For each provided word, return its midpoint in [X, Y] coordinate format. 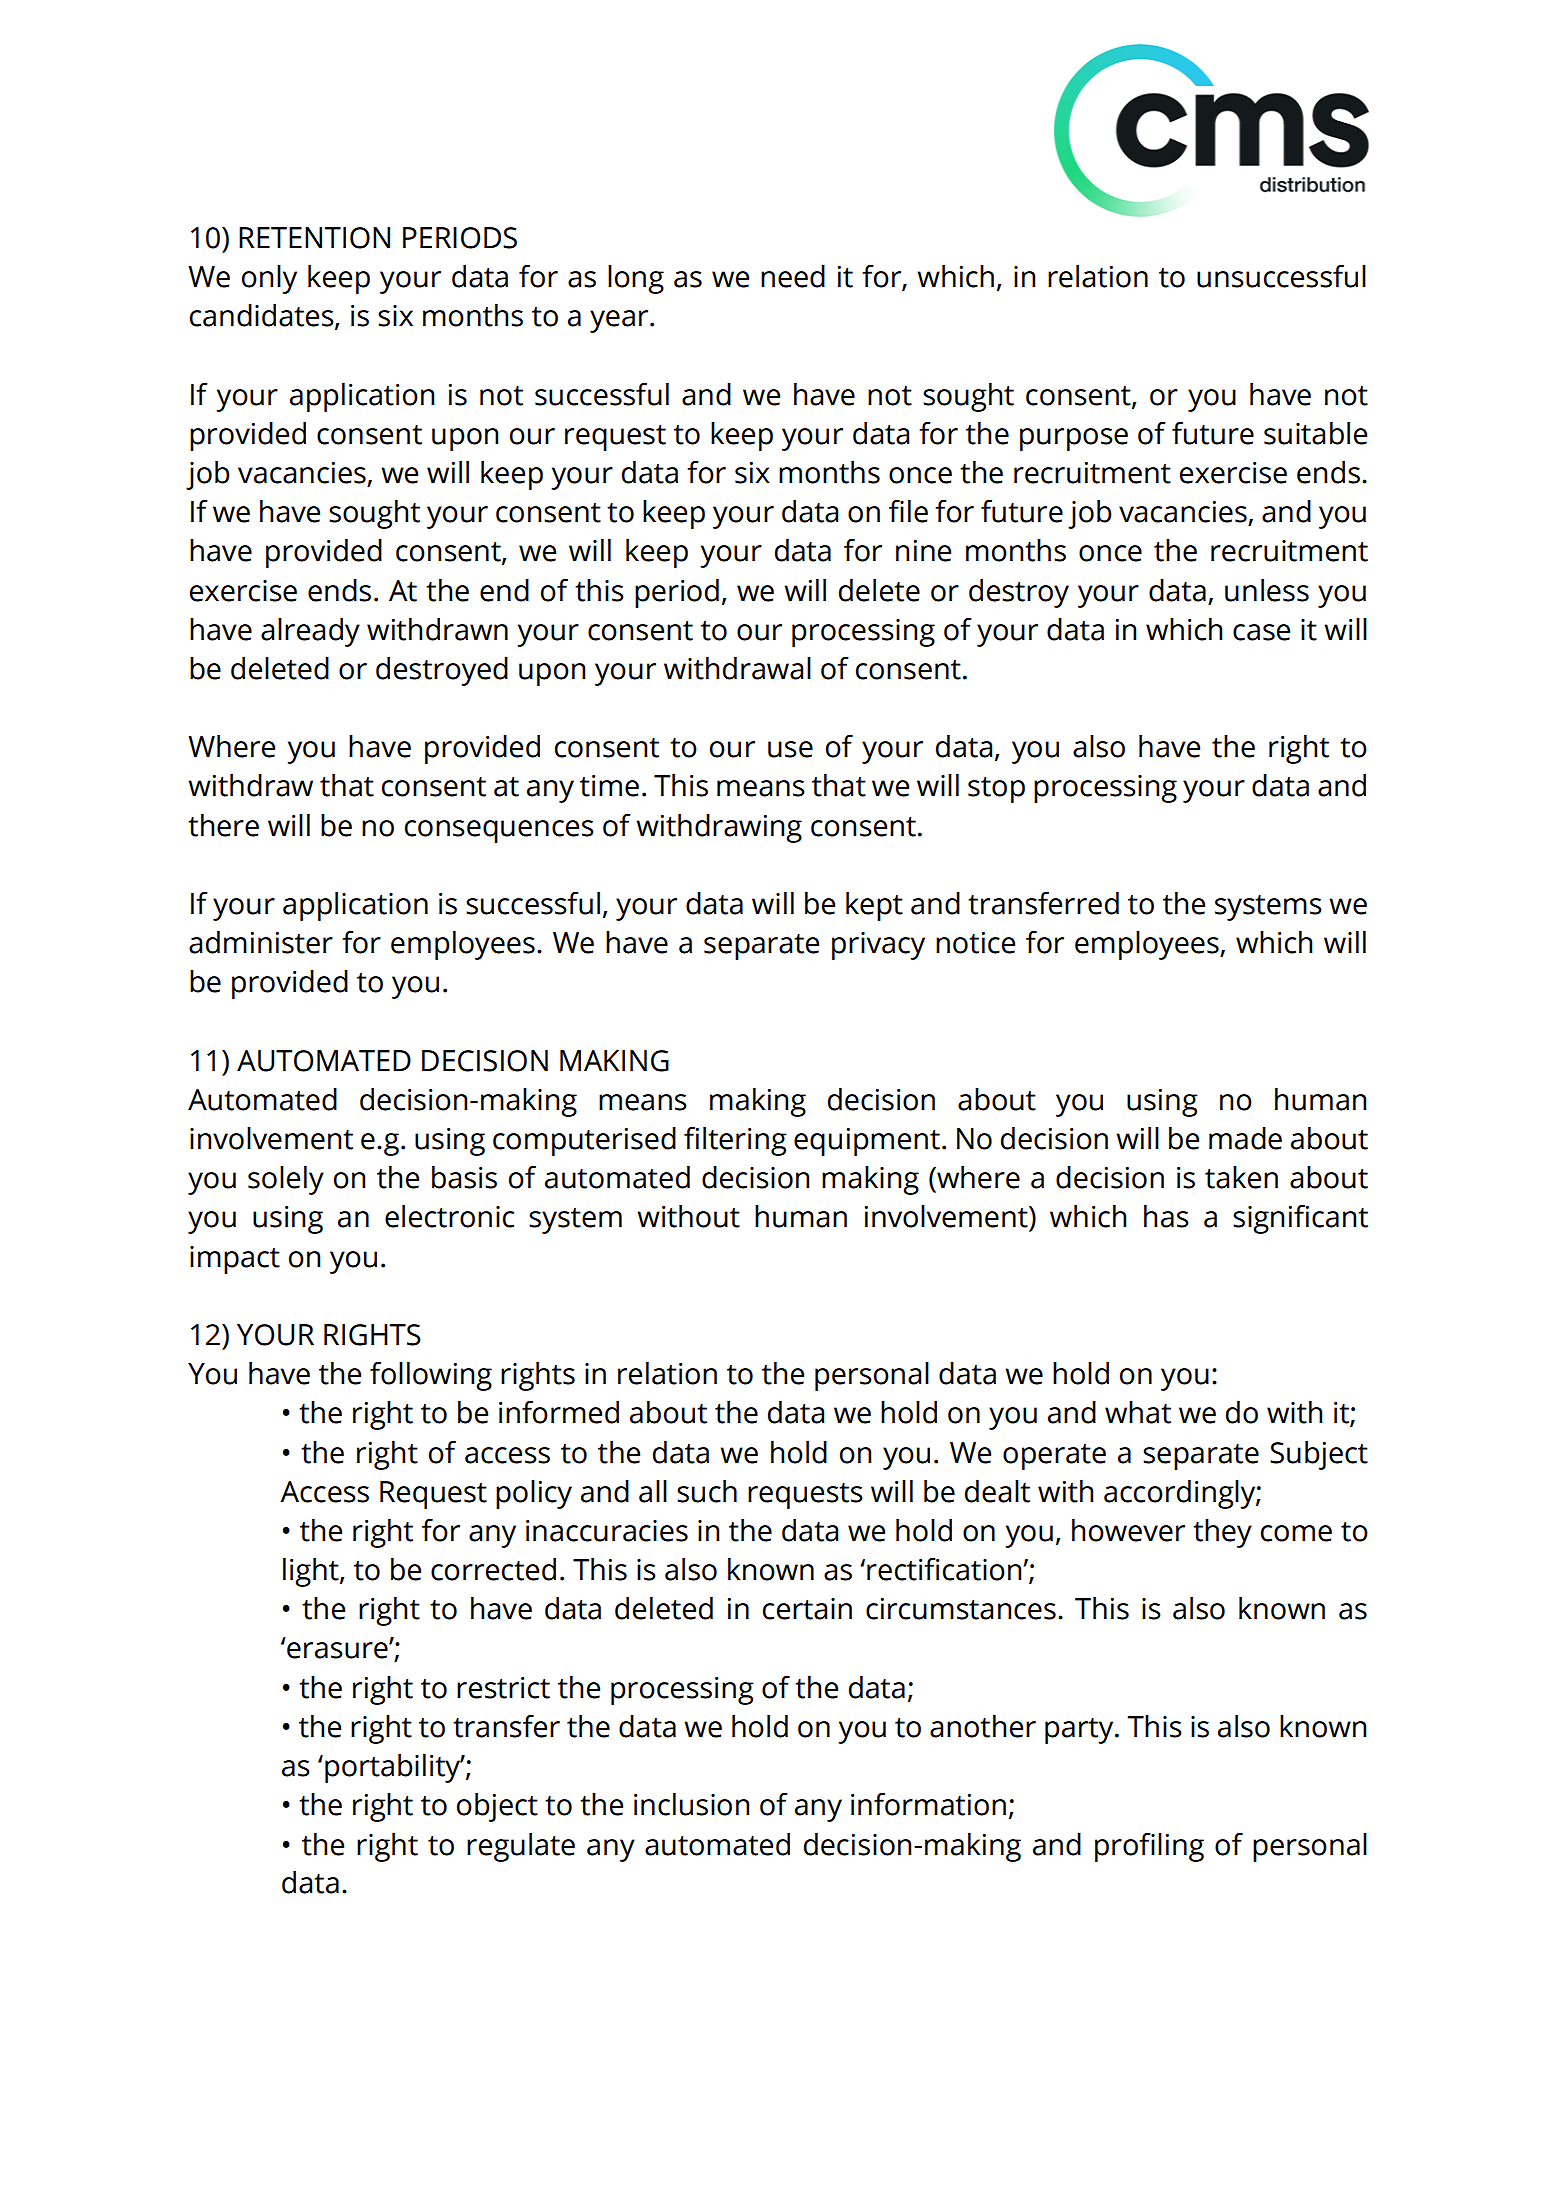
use [790, 749]
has [1166, 1216]
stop [996, 790]
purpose [1074, 439]
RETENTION [314, 238]
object [497, 1807]
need [793, 276]
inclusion [691, 1804]
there [223, 825]
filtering [735, 1141]
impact [235, 1260]
